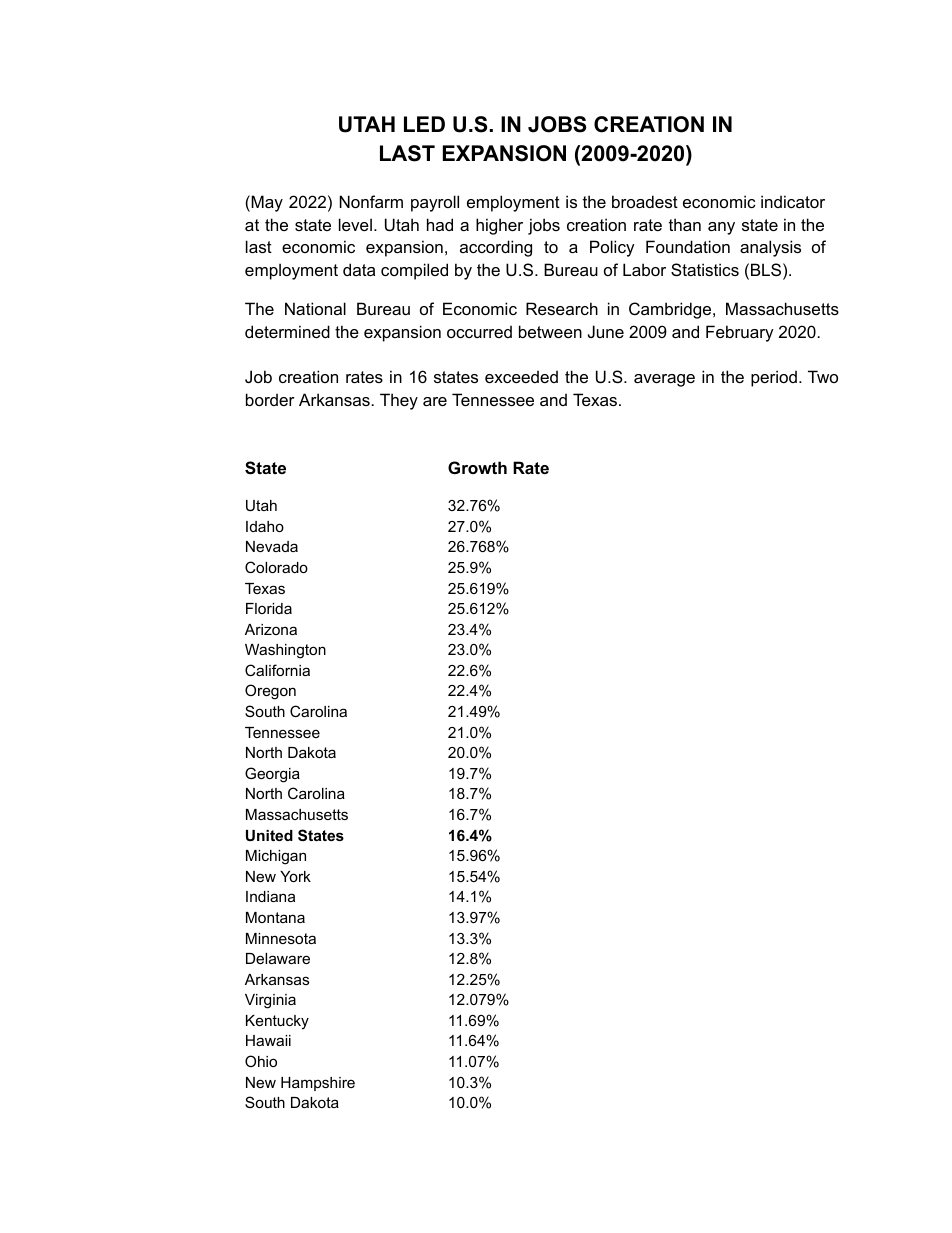  Describe the element at coordinates (270, 692) in the document. I see `Oregon` at that location.
